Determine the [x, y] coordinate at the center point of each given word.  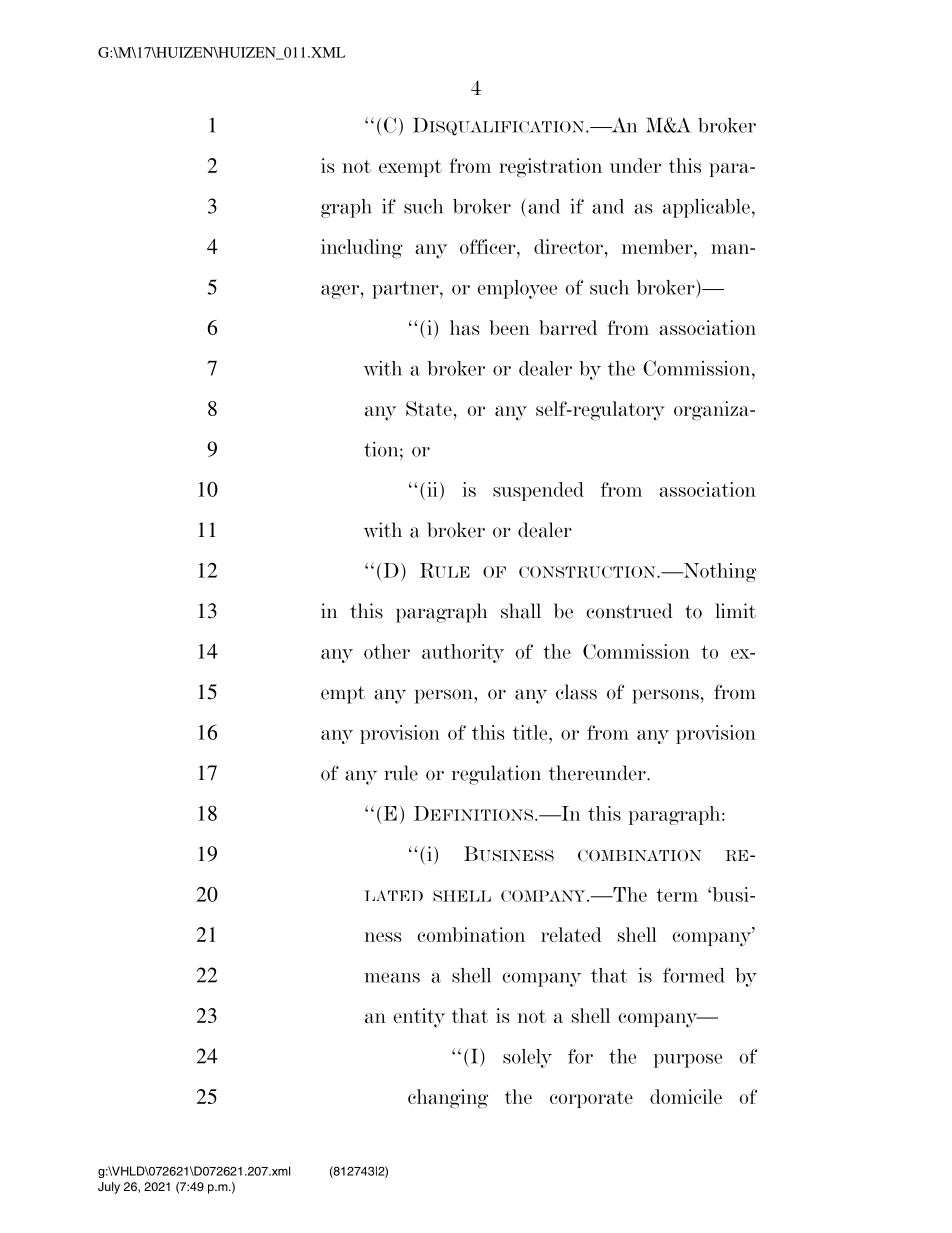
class [576, 692]
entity [419, 1018]
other [387, 651]
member [658, 246]
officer [489, 246]
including [362, 249]
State [429, 408]
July [109, 1188]
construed [629, 611]
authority [463, 653]
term [677, 895]
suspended [538, 491]
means [392, 978]
